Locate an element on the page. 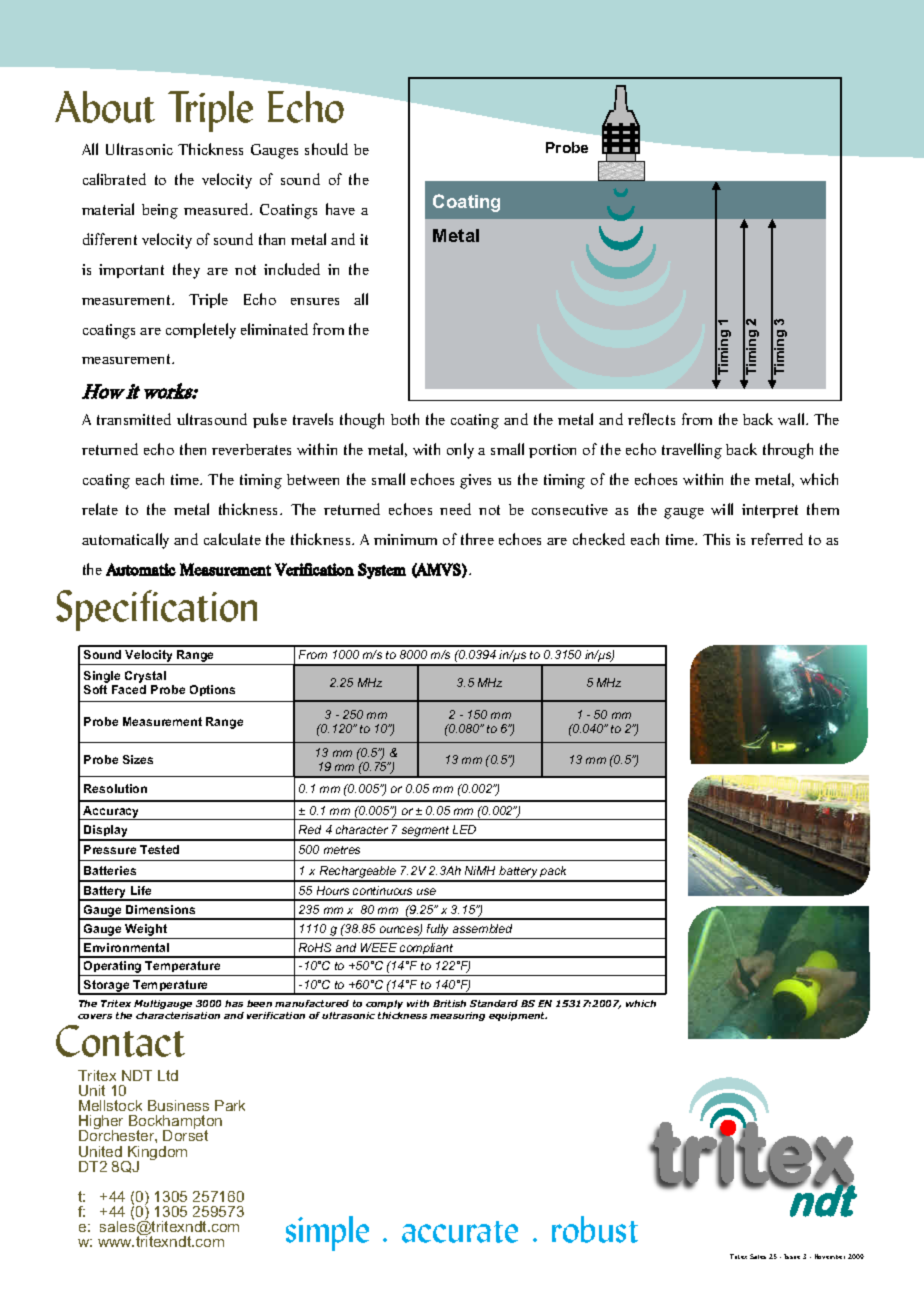  will is located at coordinates (722, 509).
